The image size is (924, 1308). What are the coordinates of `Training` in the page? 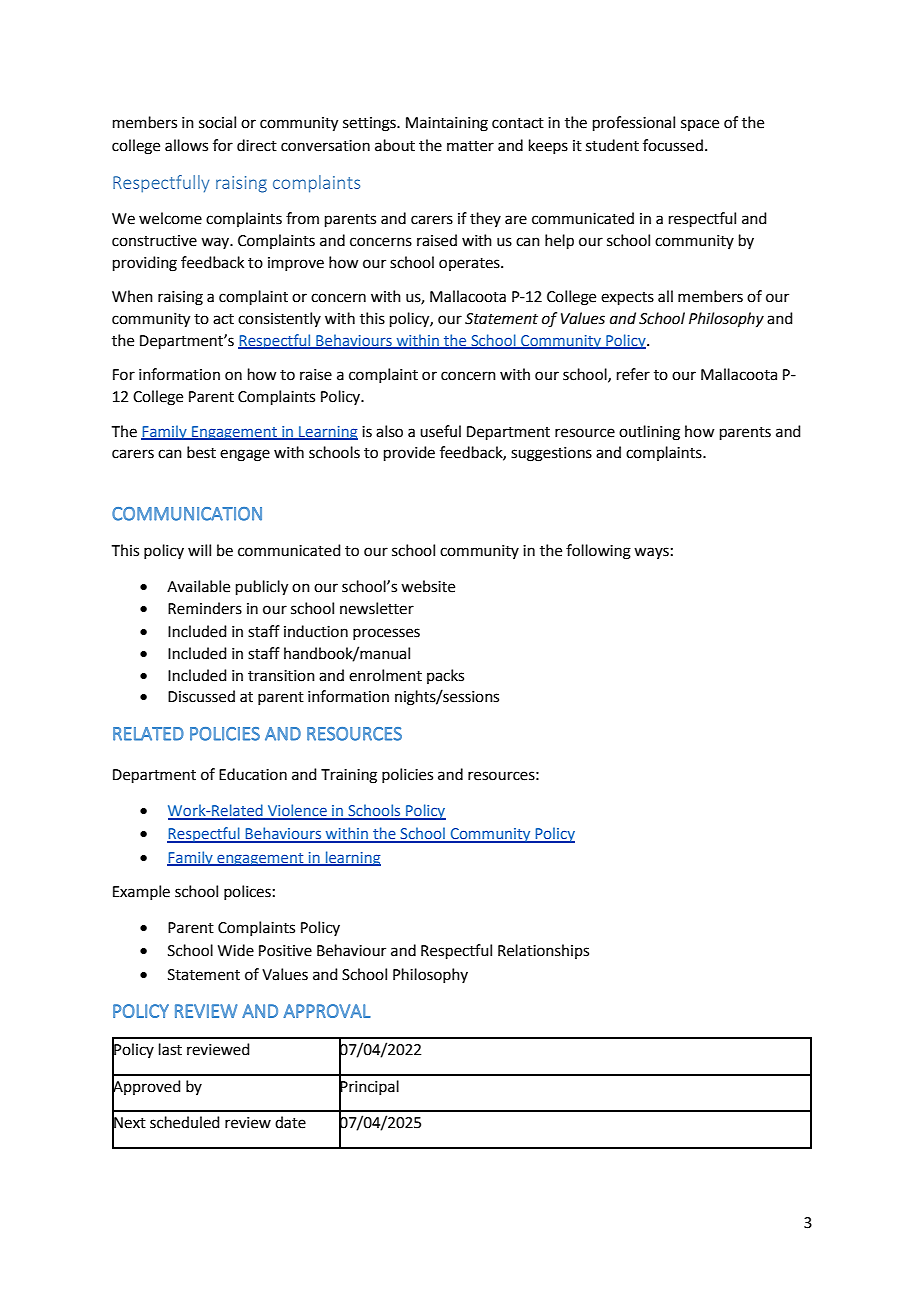 It's located at (349, 776).
